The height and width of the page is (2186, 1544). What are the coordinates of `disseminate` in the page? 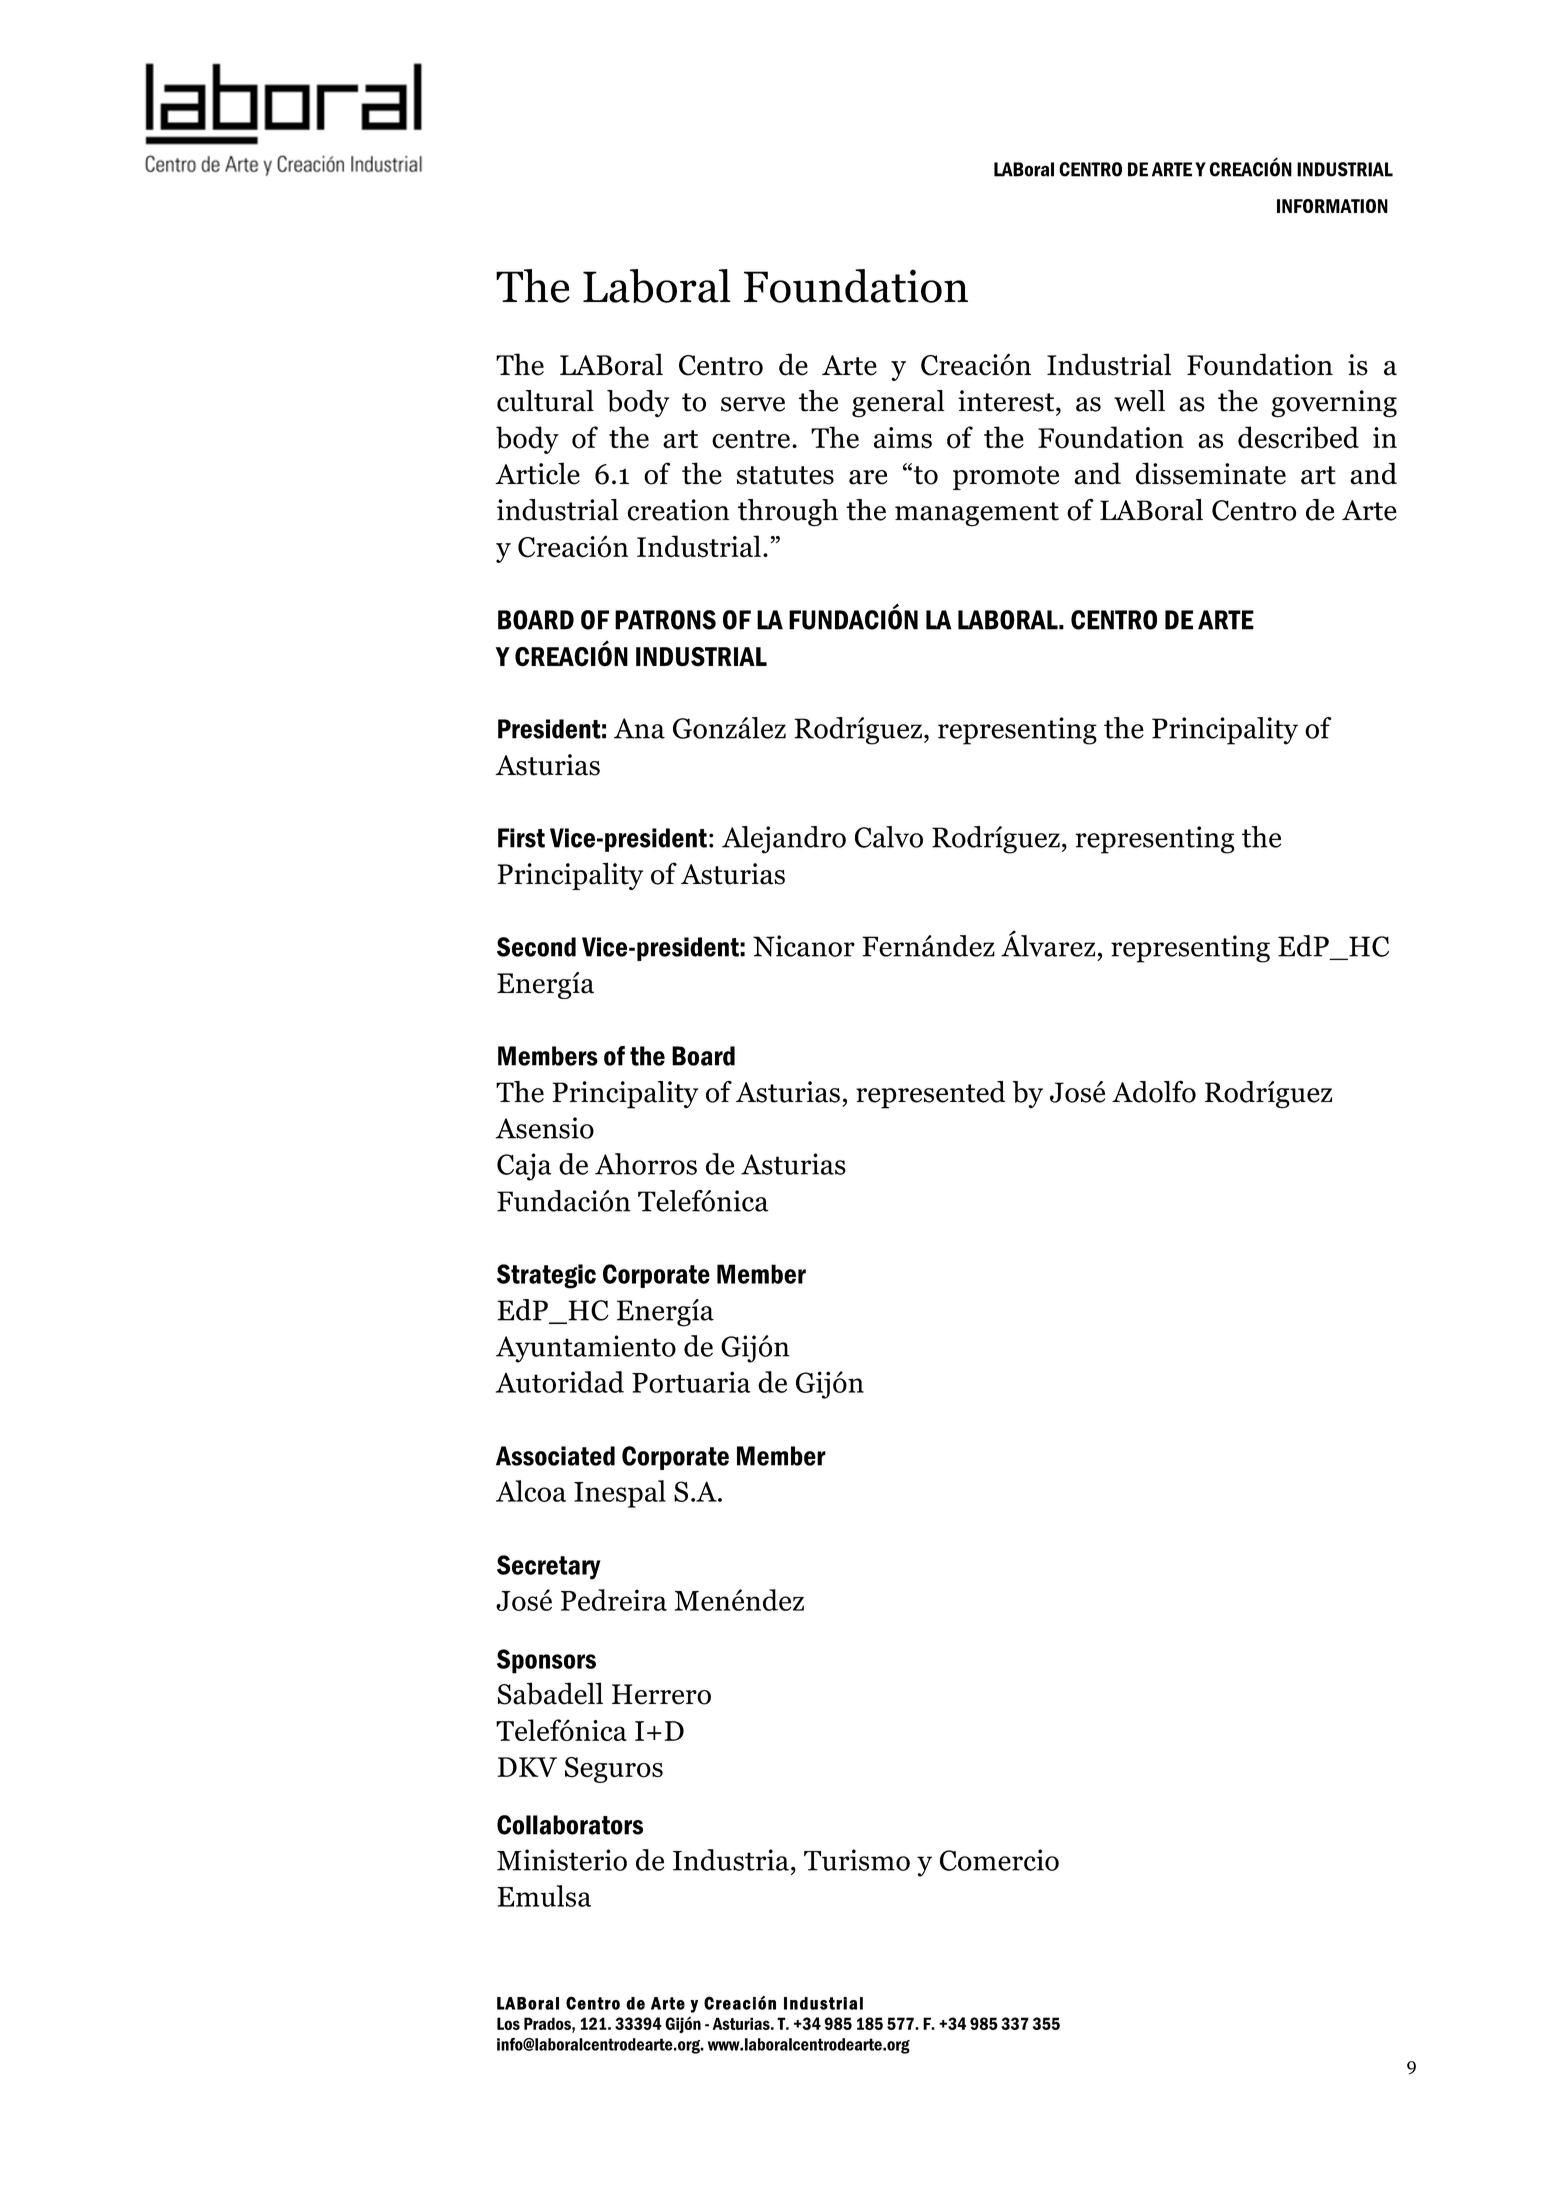 It's located at (1211, 473).
